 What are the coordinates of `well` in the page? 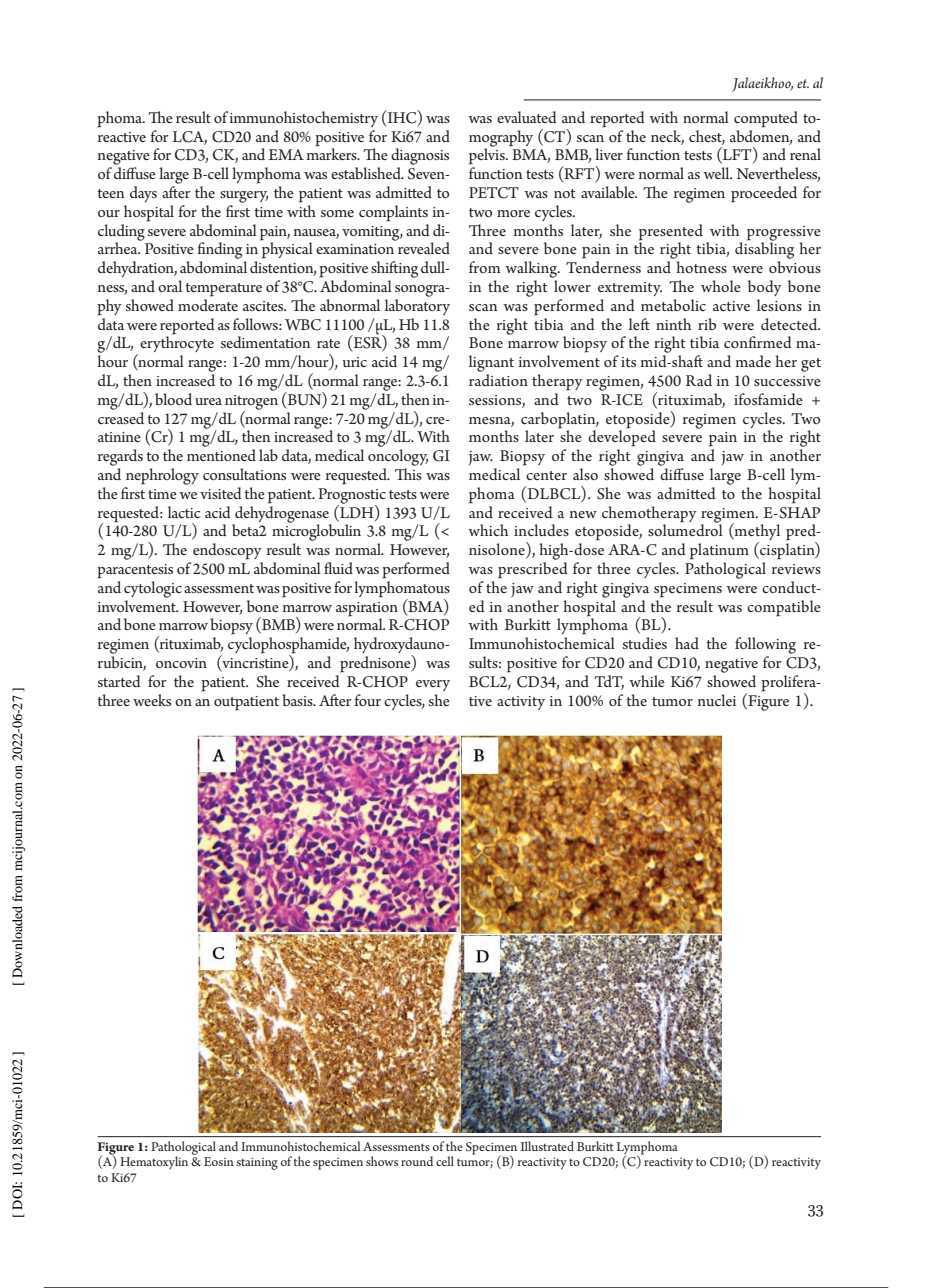 It's located at (717, 173).
